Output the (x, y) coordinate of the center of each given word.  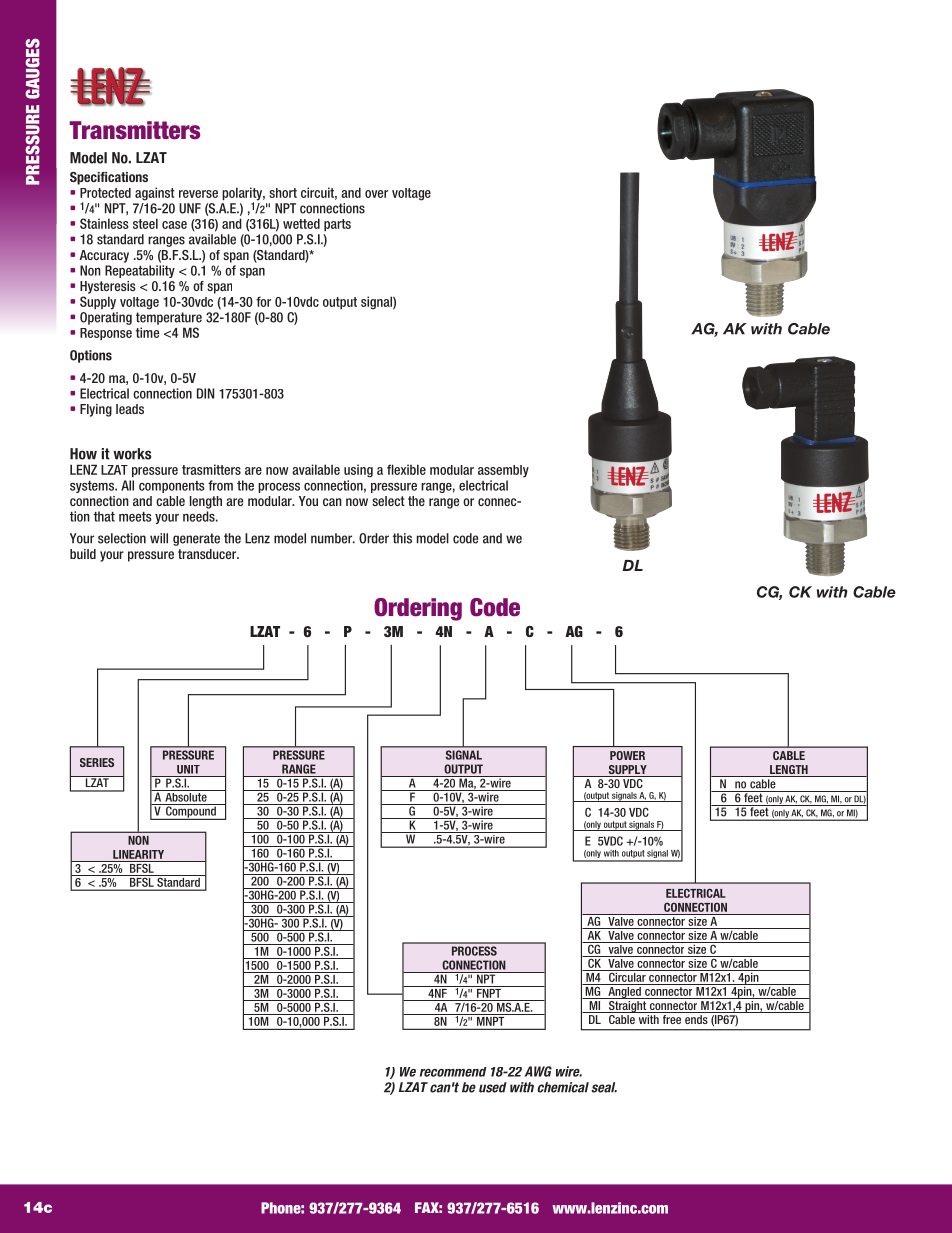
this (402, 538)
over (376, 194)
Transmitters (134, 130)
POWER (627, 755)
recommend (453, 1072)
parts (337, 225)
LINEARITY (138, 854)
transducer (208, 554)
